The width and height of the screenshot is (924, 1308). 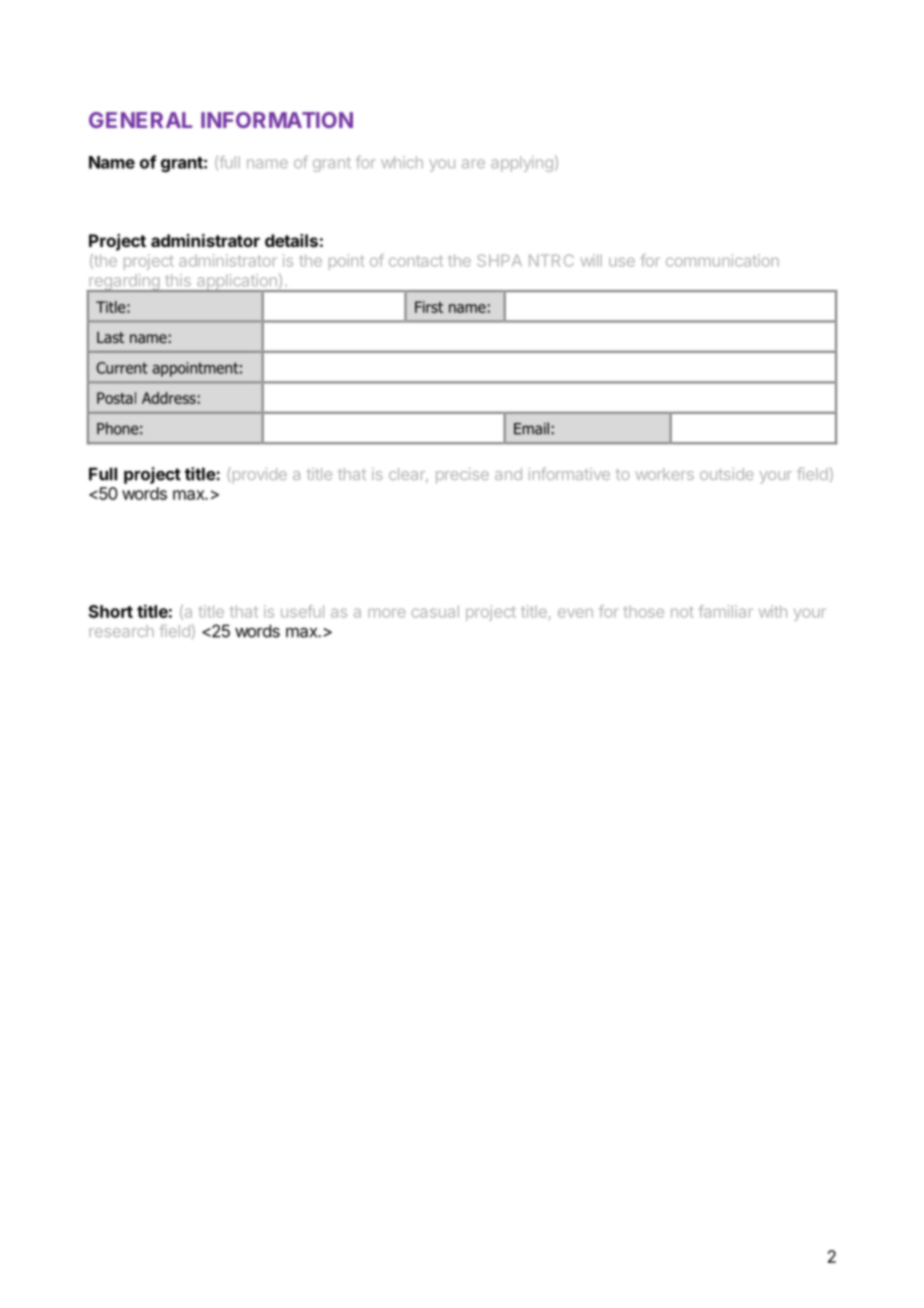 I want to click on provide, so click(x=258, y=475).
